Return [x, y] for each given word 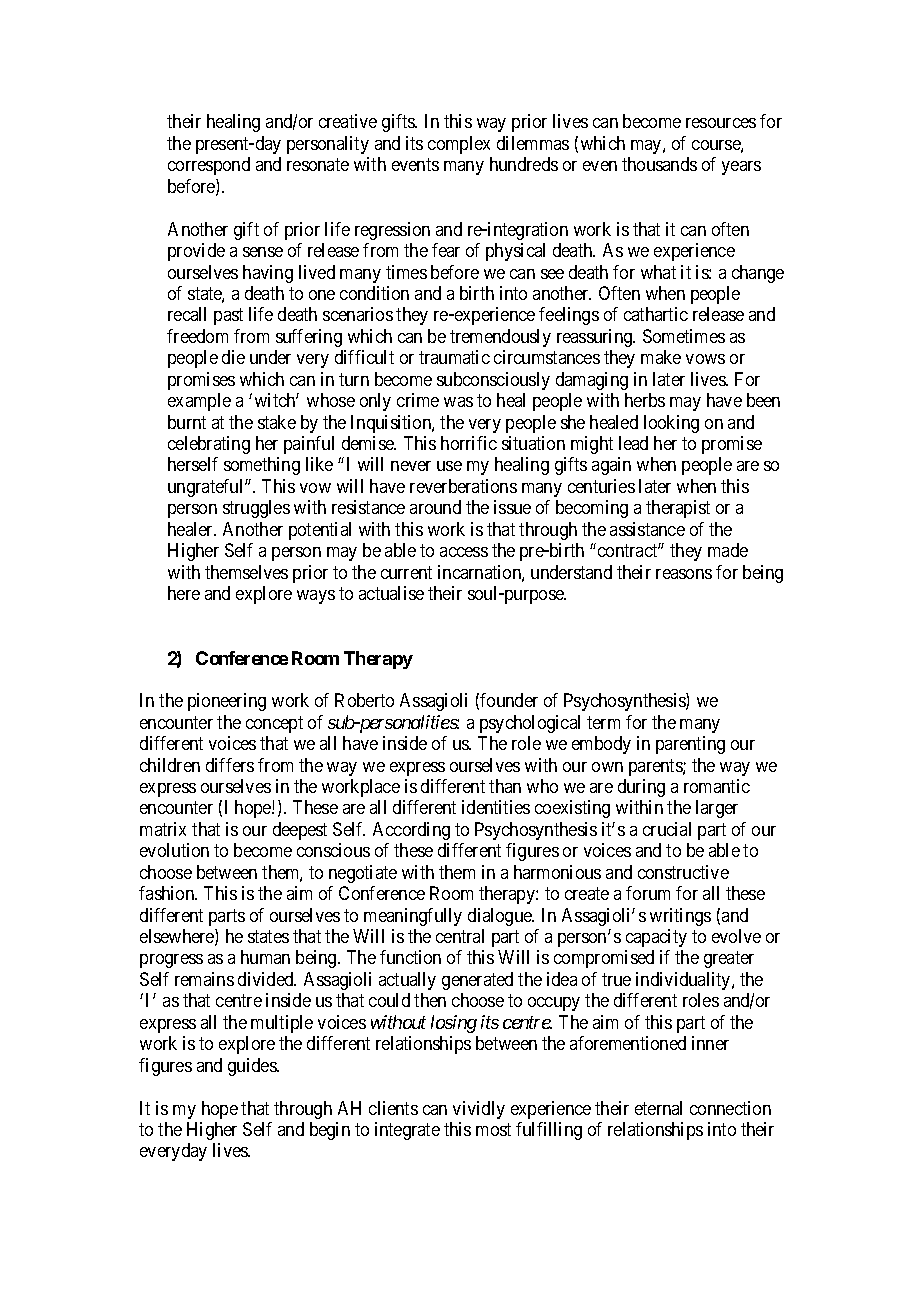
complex [459, 145]
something [262, 466]
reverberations [463, 486]
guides [253, 1067]
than [505, 786]
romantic [717, 786]
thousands [659, 164]
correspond [209, 166]
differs [230, 765]
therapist [678, 509]
